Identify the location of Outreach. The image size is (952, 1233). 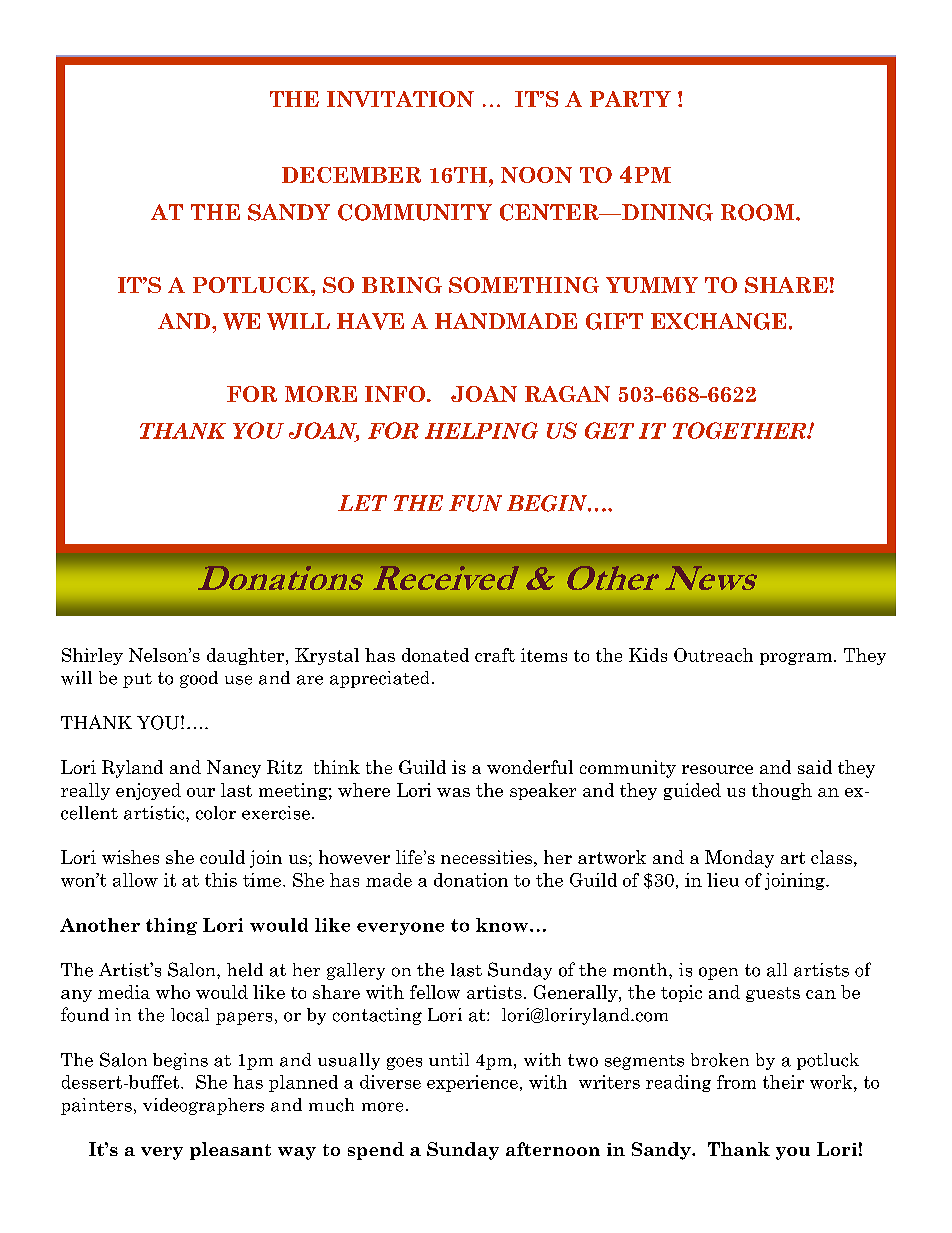
(713, 655).
